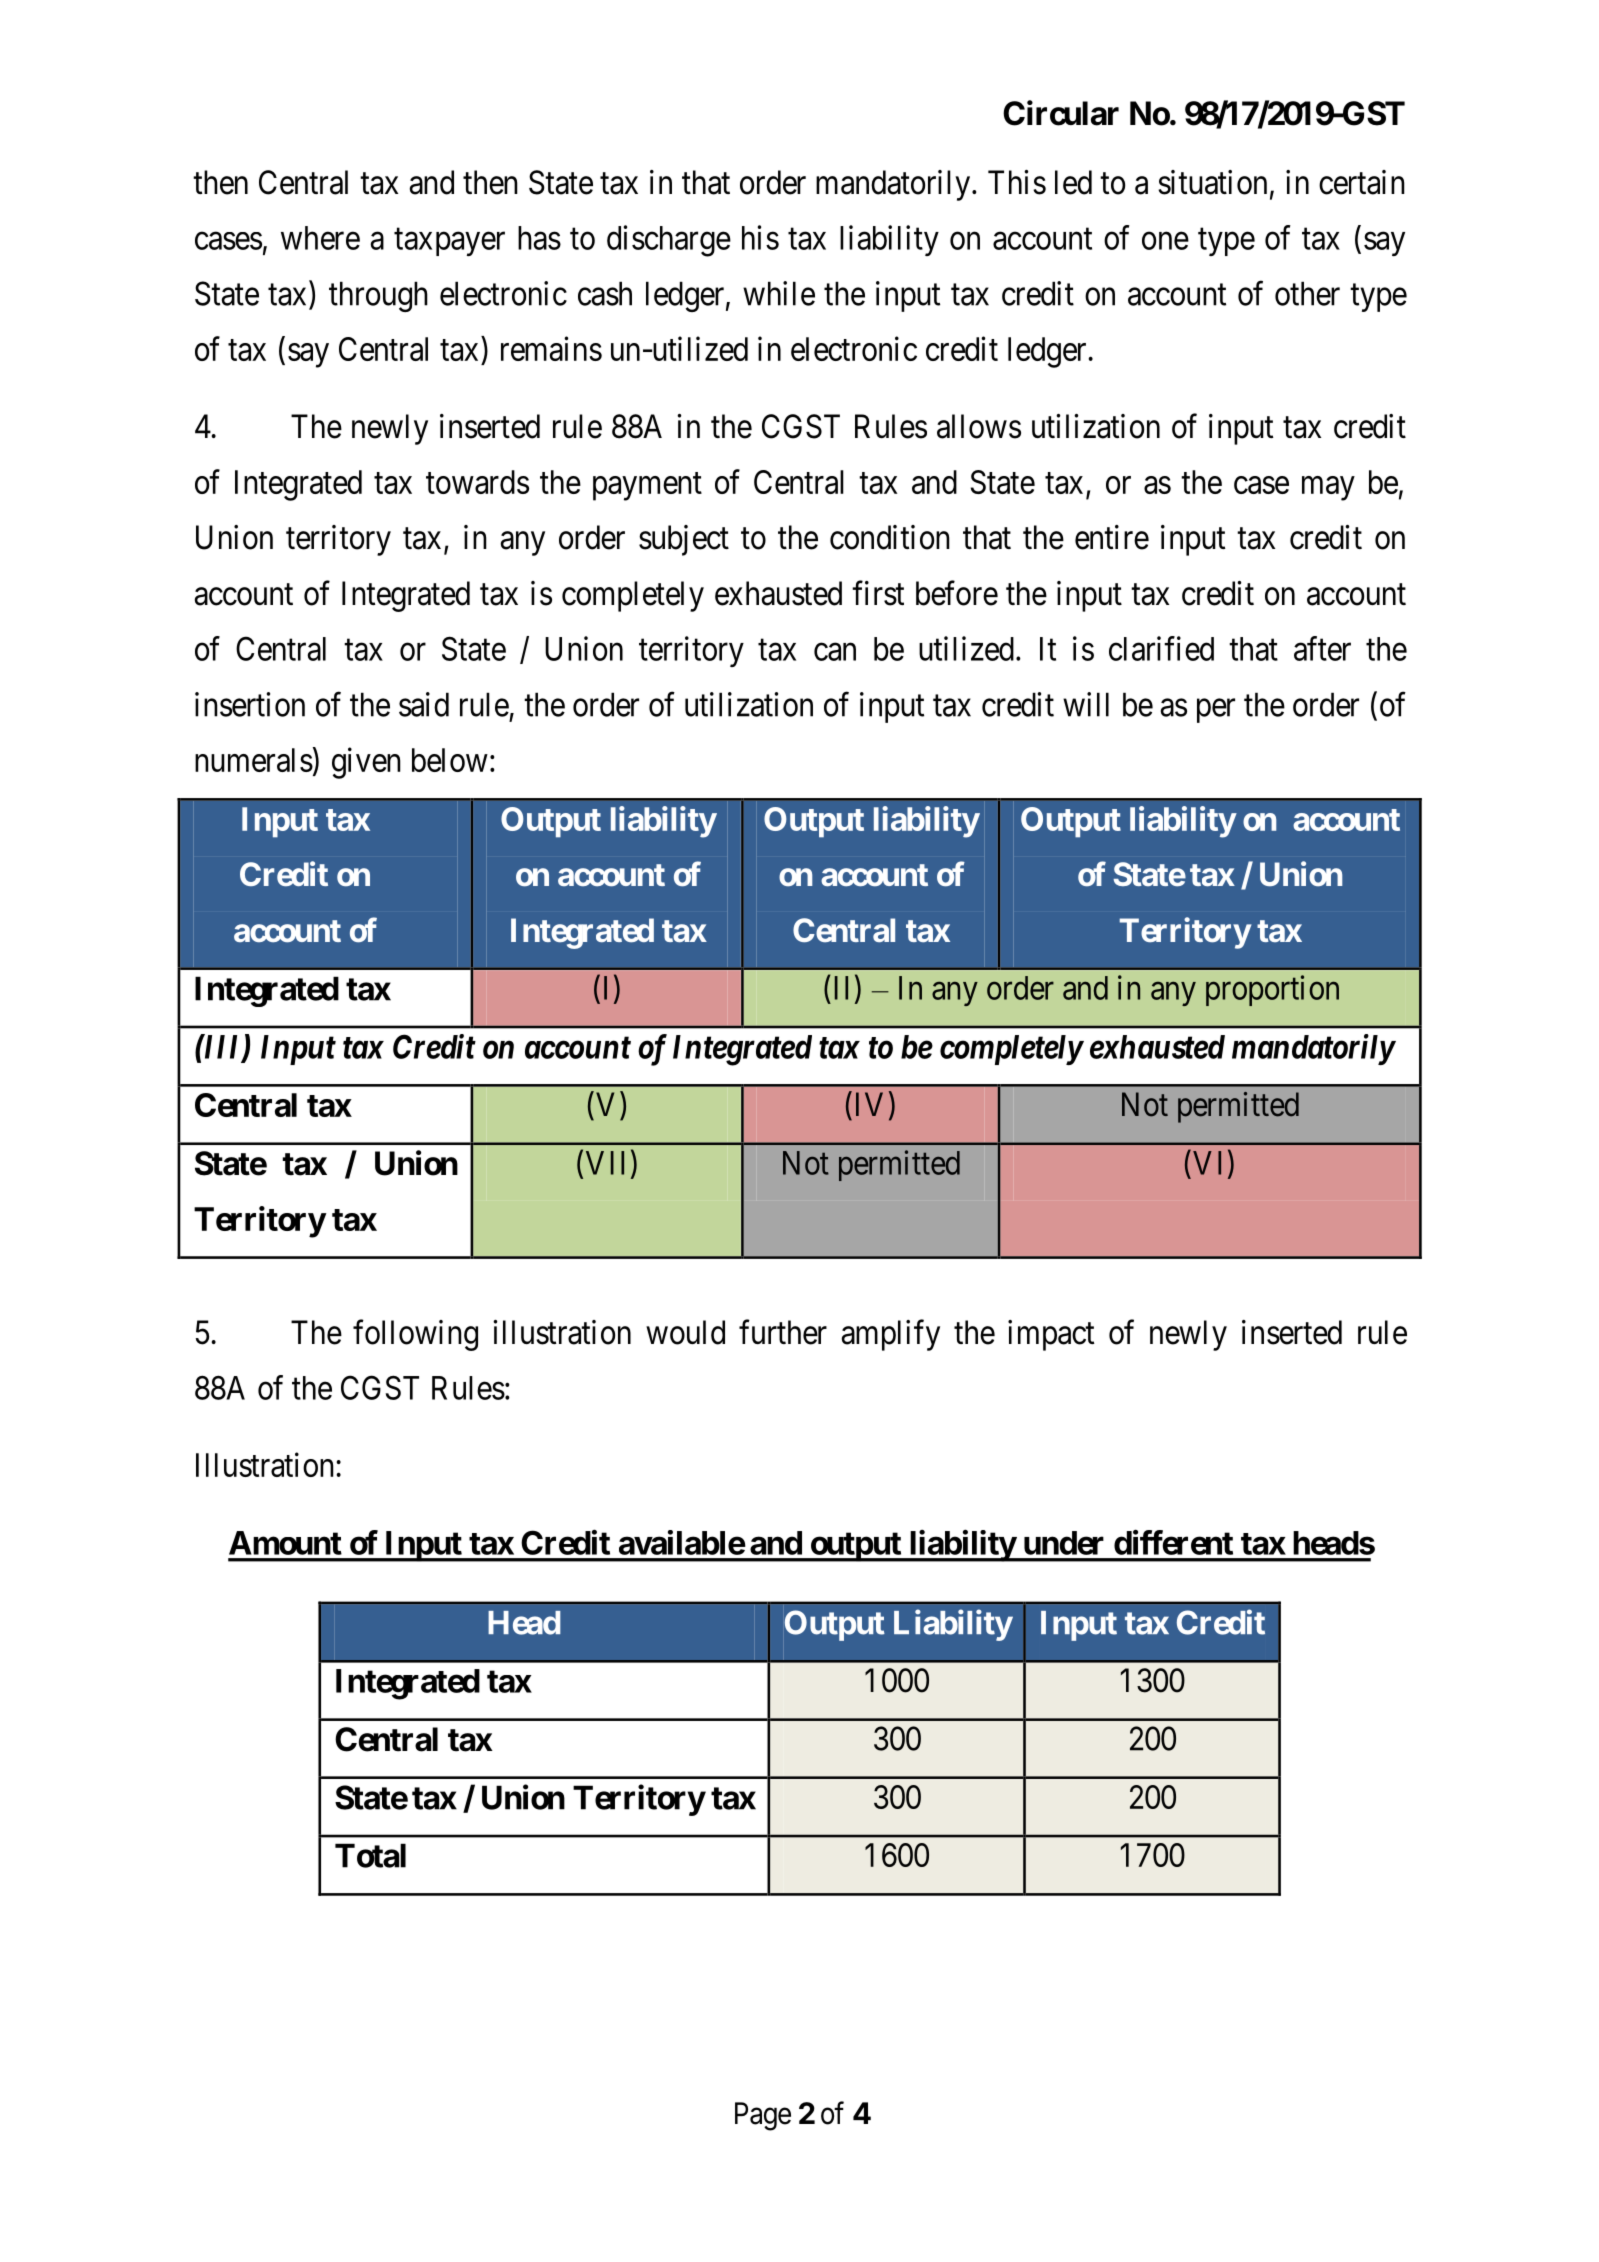 The width and height of the page is (1599, 2262). What do you see at coordinates (783, 1332) in the page?
I see `further` at bounding box center [783, 1332].
